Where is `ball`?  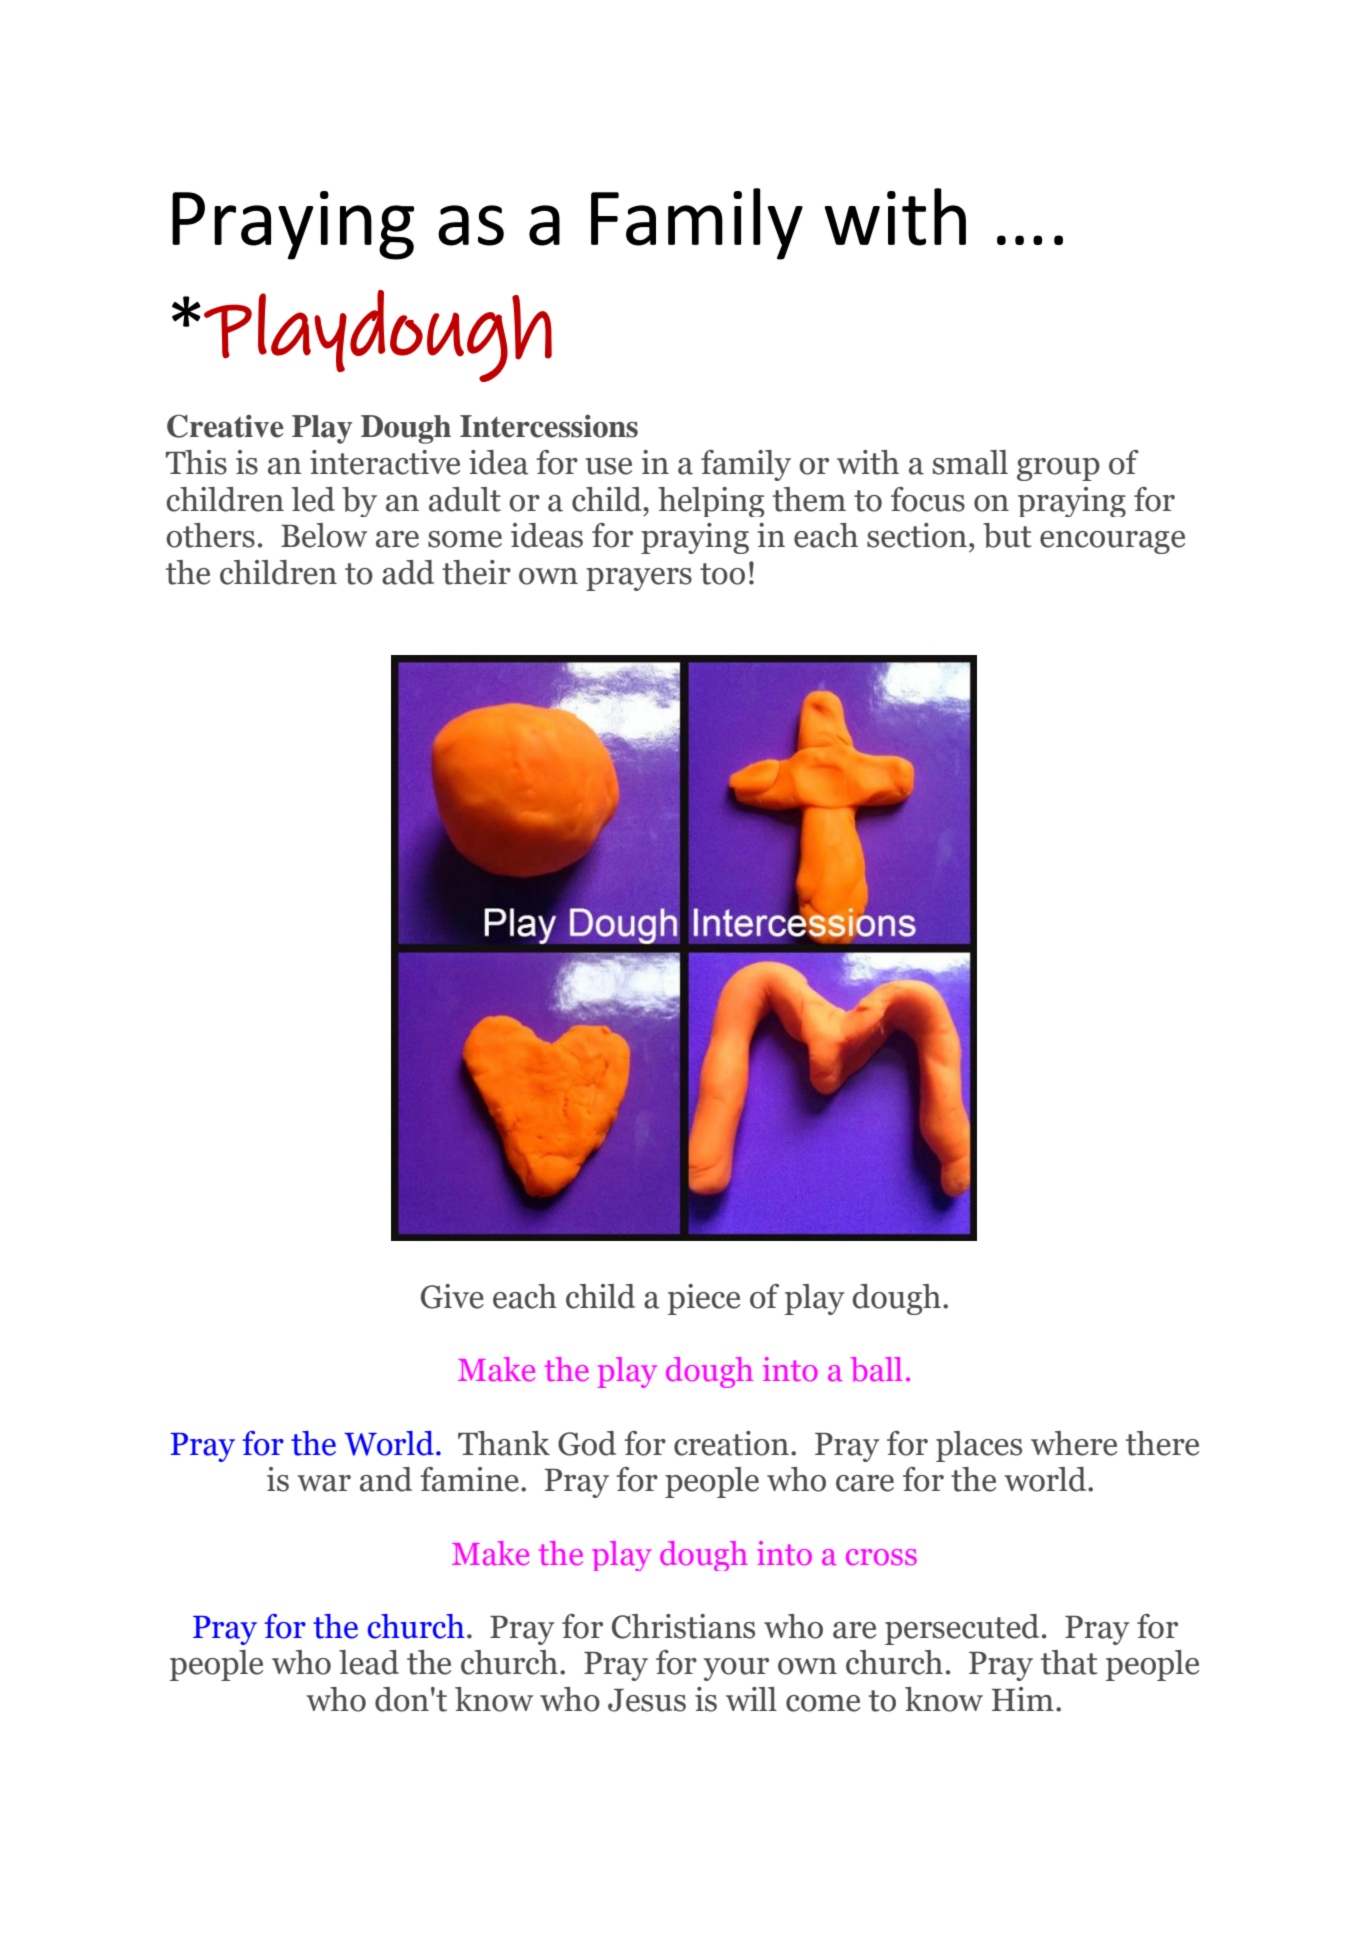 ball is located at coordinates (876, 1369).
